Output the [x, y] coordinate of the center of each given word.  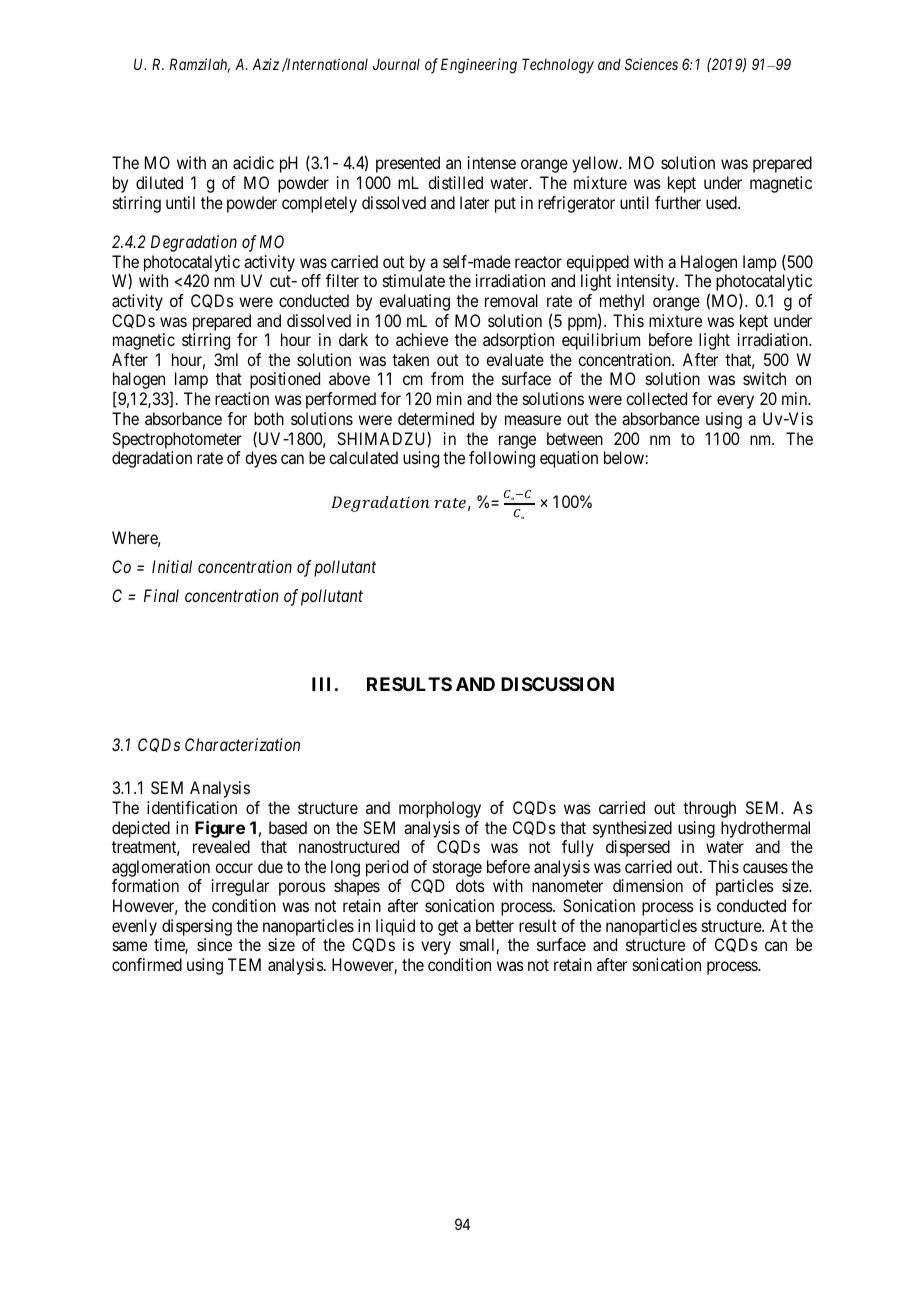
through [709, 809]
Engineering [479, 66]
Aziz [265, 64]
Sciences [651, 64]
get [448, 928]
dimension [648, 885]
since [214, 944]
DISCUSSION [557, 684]
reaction [242, 398]
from [447, 378]
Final [161, 595]
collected [656, 398]
